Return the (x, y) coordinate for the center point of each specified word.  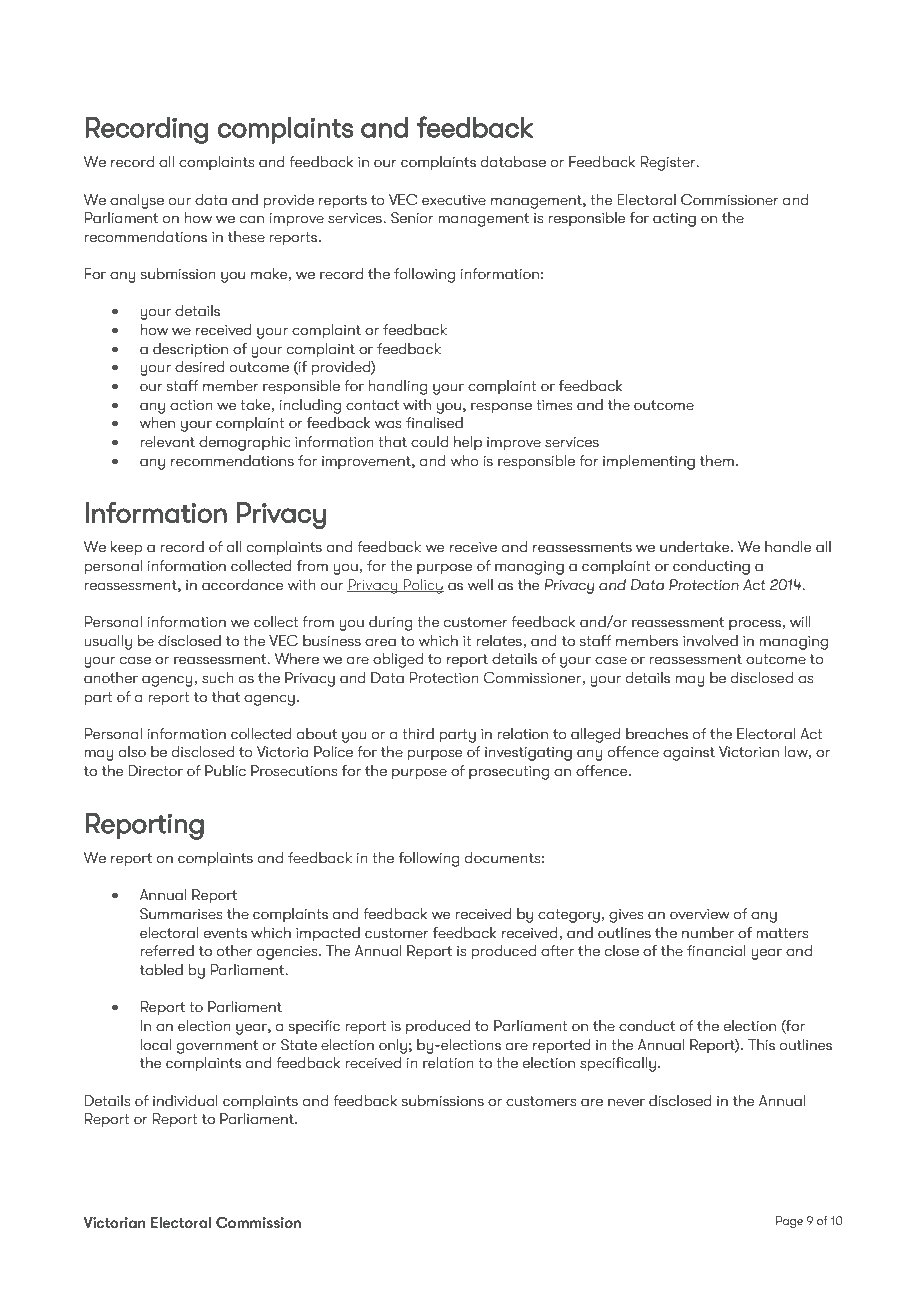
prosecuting (509, 772)
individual (185, 1101)
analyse (137, 201)
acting (674, 219)
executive (454, 200)
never (626, 1102)
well (480, 585)
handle (788, 547)
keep (127, 548)
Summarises (181, 914)
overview (700, 914)
